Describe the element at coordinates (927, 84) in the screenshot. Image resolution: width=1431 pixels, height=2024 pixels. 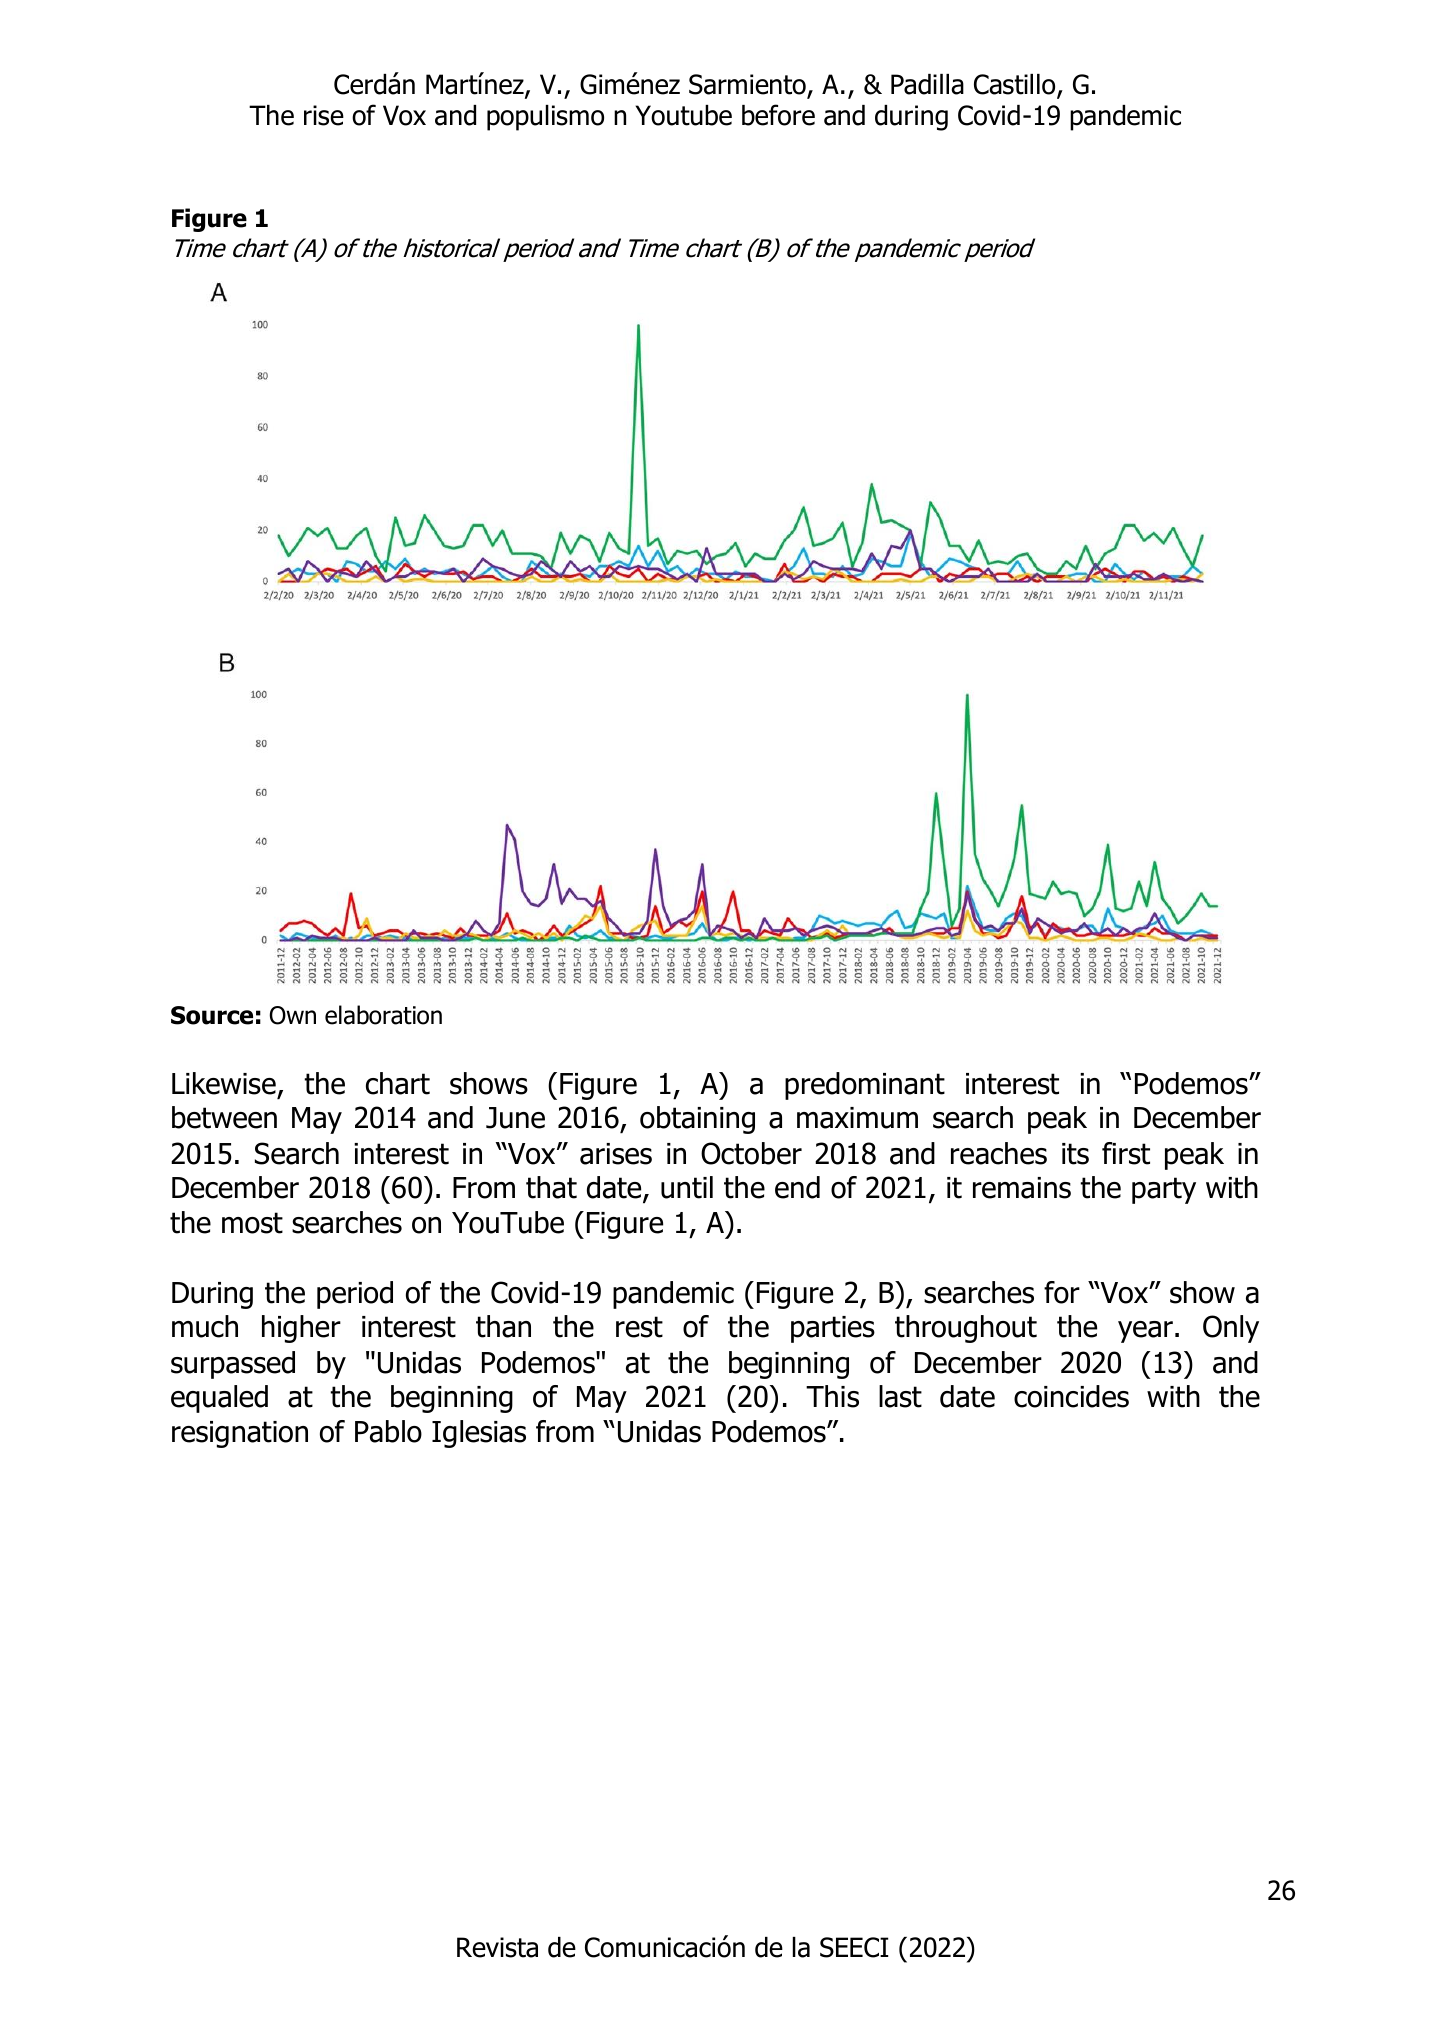
I see `Padilla` at that location.
